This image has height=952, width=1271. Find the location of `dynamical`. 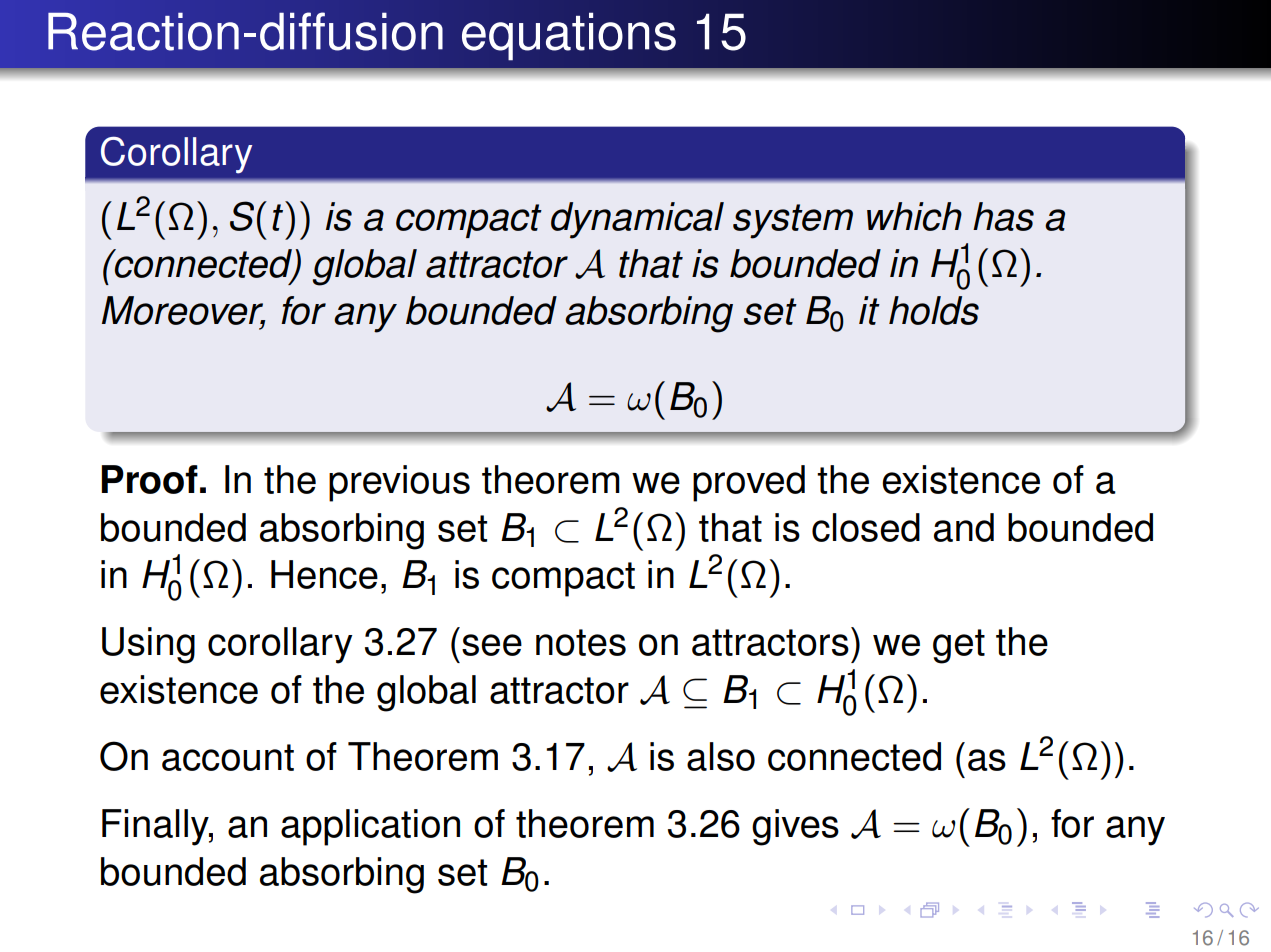

dynamical is located at coordinates (637, 220).
